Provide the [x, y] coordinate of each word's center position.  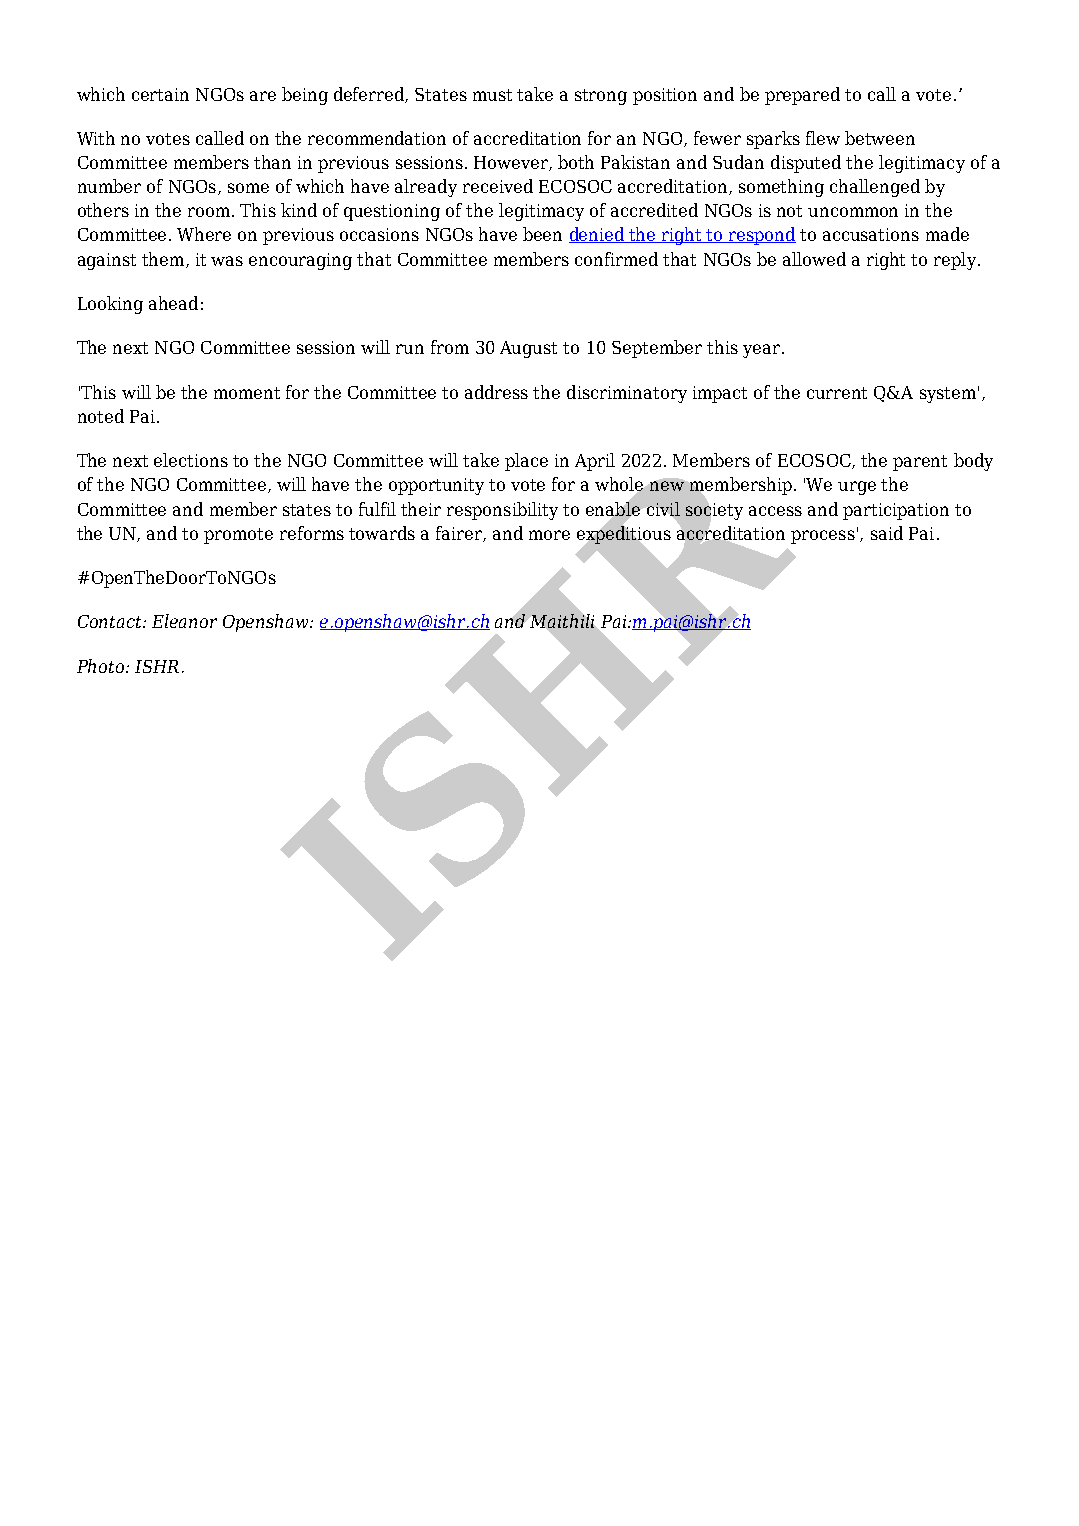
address [496, 392]
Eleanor [184, 621]
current [837, 393]
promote [238, 536]
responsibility [502, 511]
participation [896, 511]
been [542, 234]
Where [204, 234]
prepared [802, 96]
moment [247, 393]
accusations [871, 234]
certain [160, 94]
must [492, 95]
